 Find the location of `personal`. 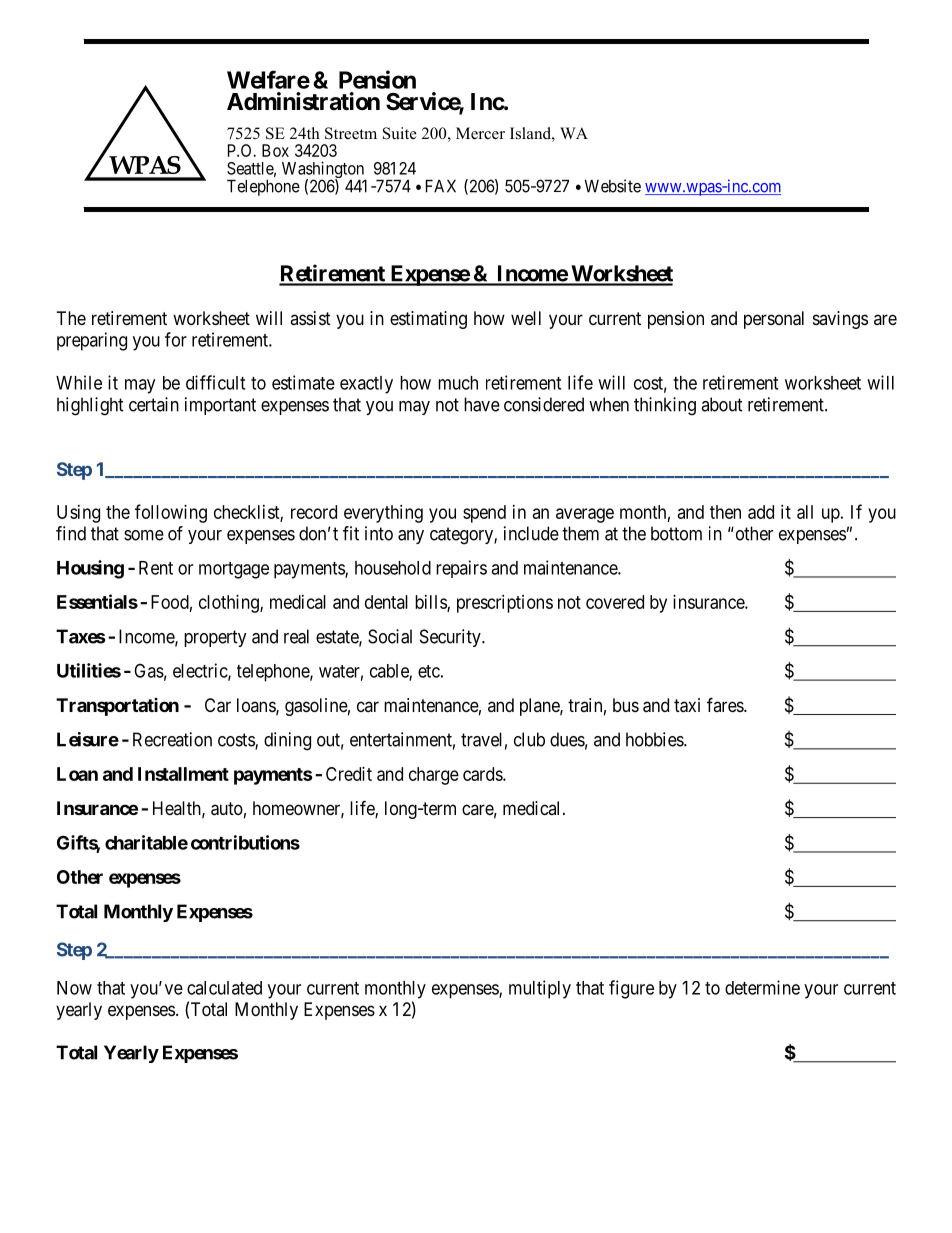

personal is located at coordinates (774, 320).
